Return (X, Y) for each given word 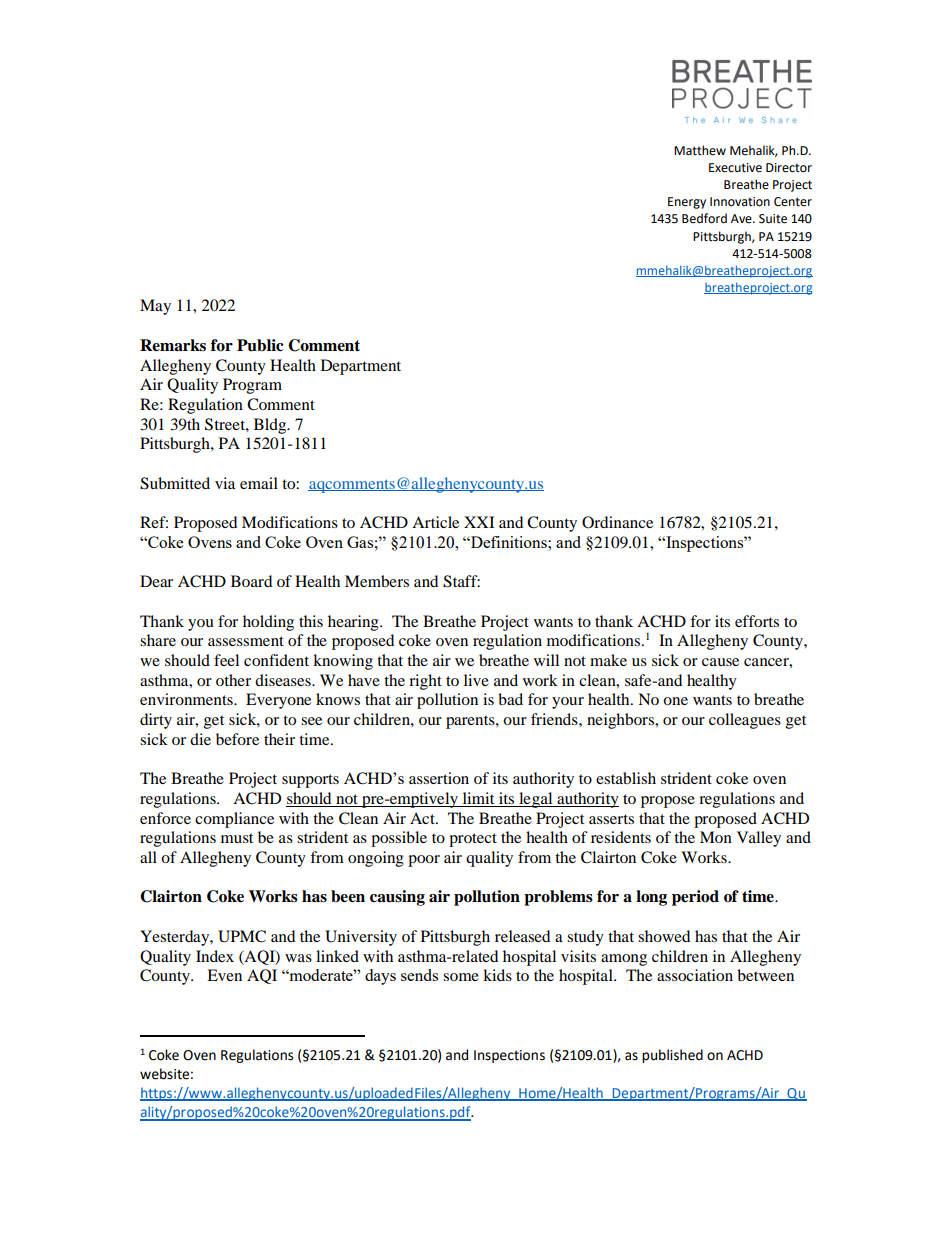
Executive (735, 168)
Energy (687, 203)
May (155, 307)
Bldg (271, 426)
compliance (234, 820)
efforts (757, 621)
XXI (479, 522)
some (461, 977)
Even (224, 975)
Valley (759, 839)
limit (478, 799)
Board (251, 581)
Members (377, 581)
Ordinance (617, 522)
